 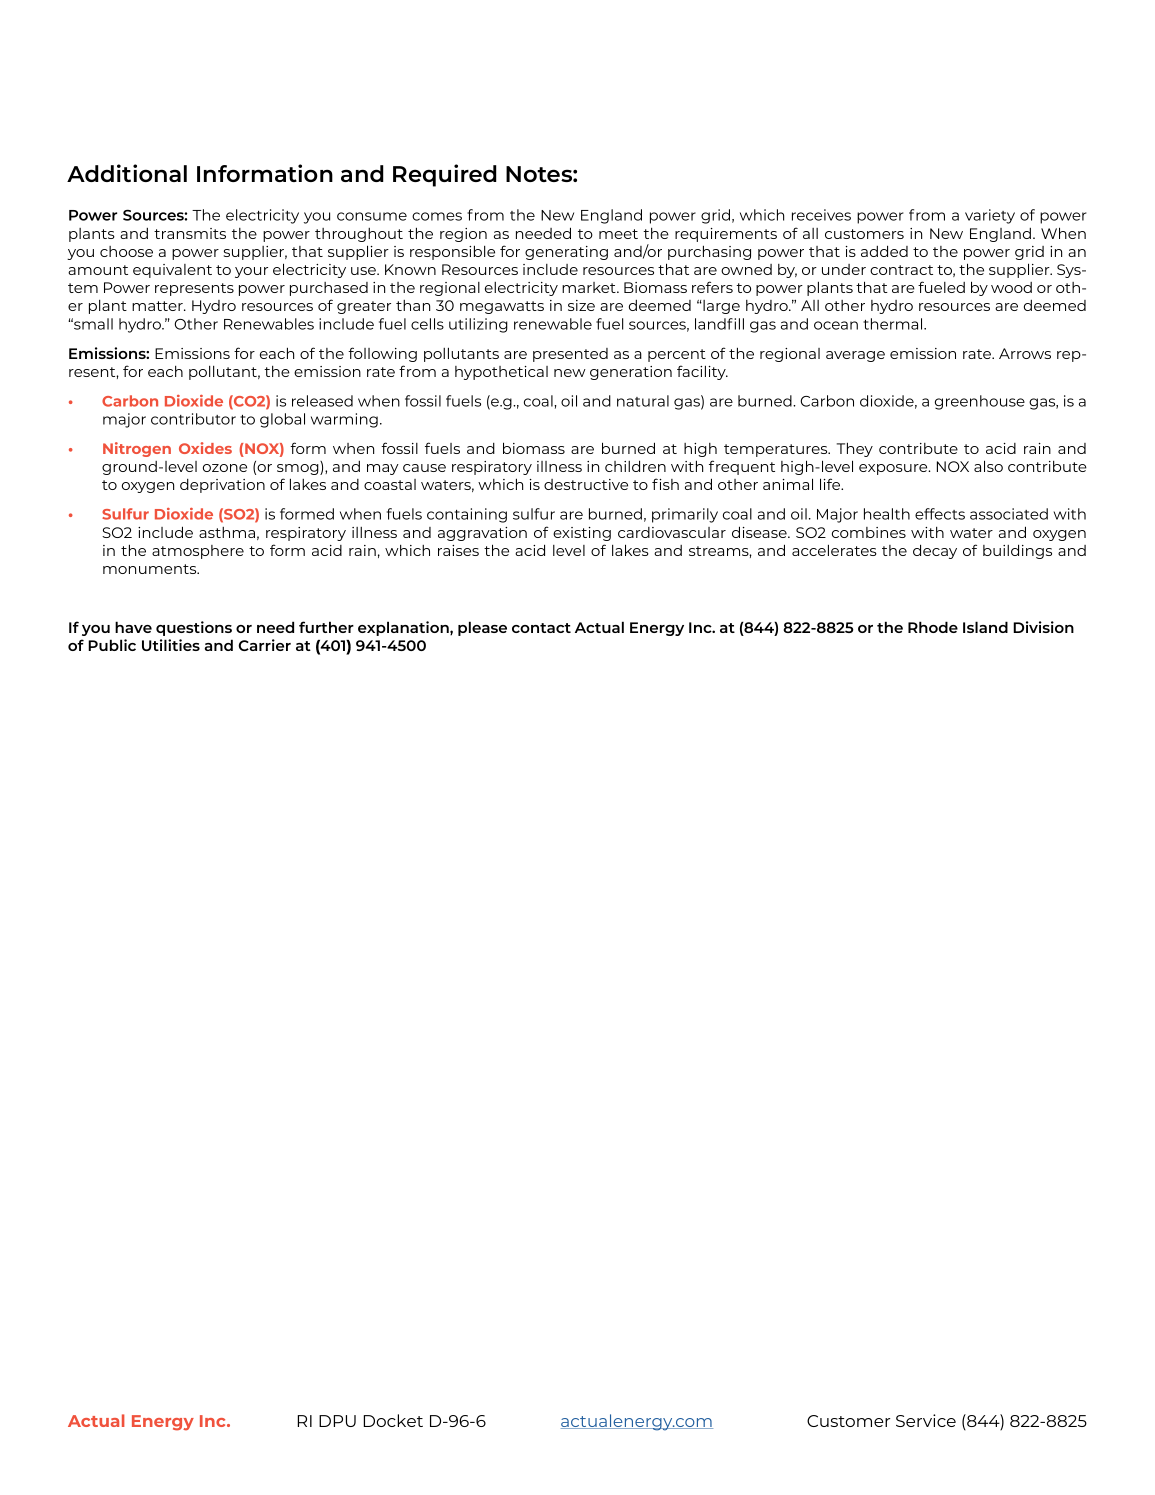 What do you see at coordinates (190, 233) in the screenshot?
I see `transmits` at bounding box center [190, 233].
